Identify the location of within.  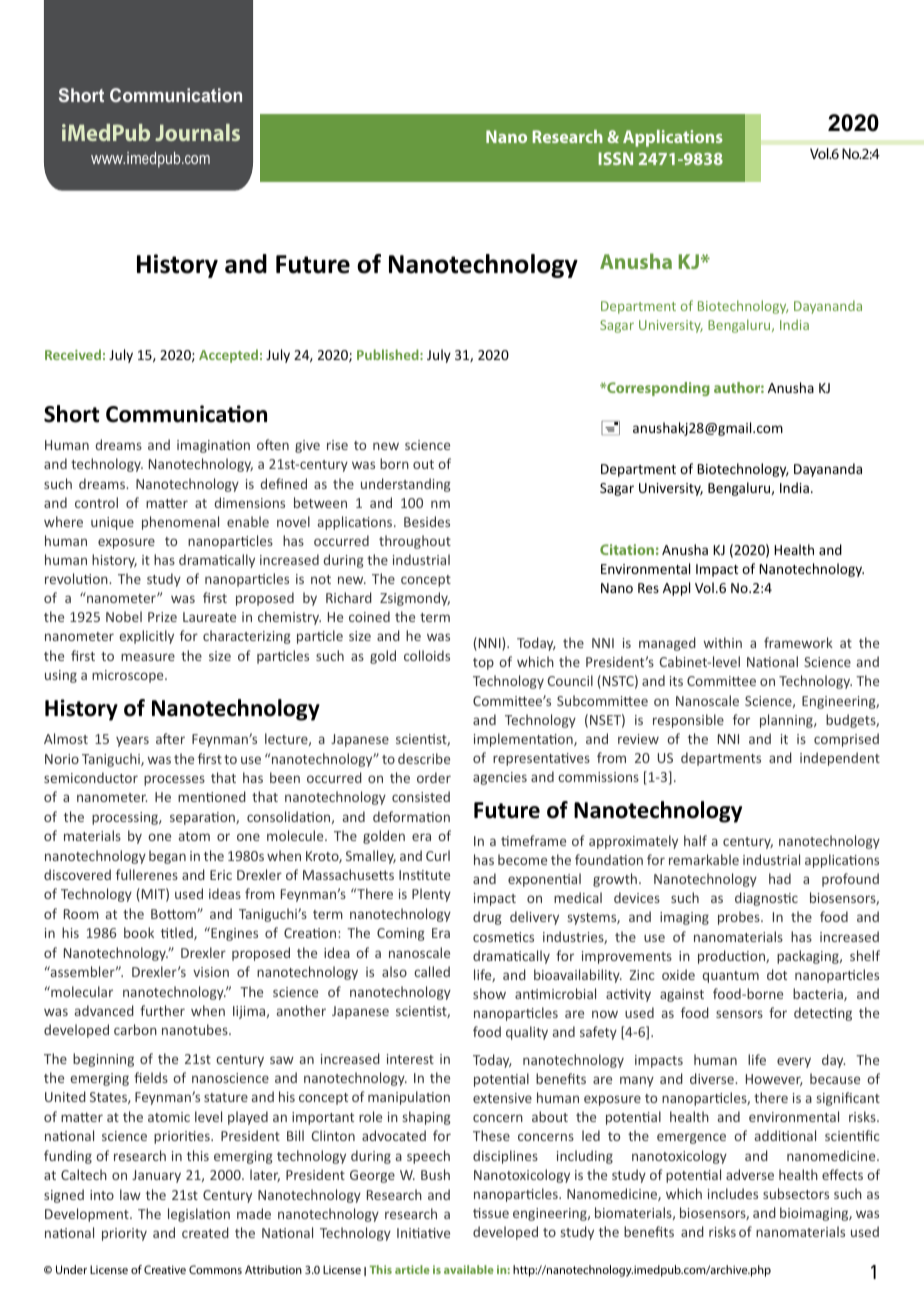
(723, 642).
